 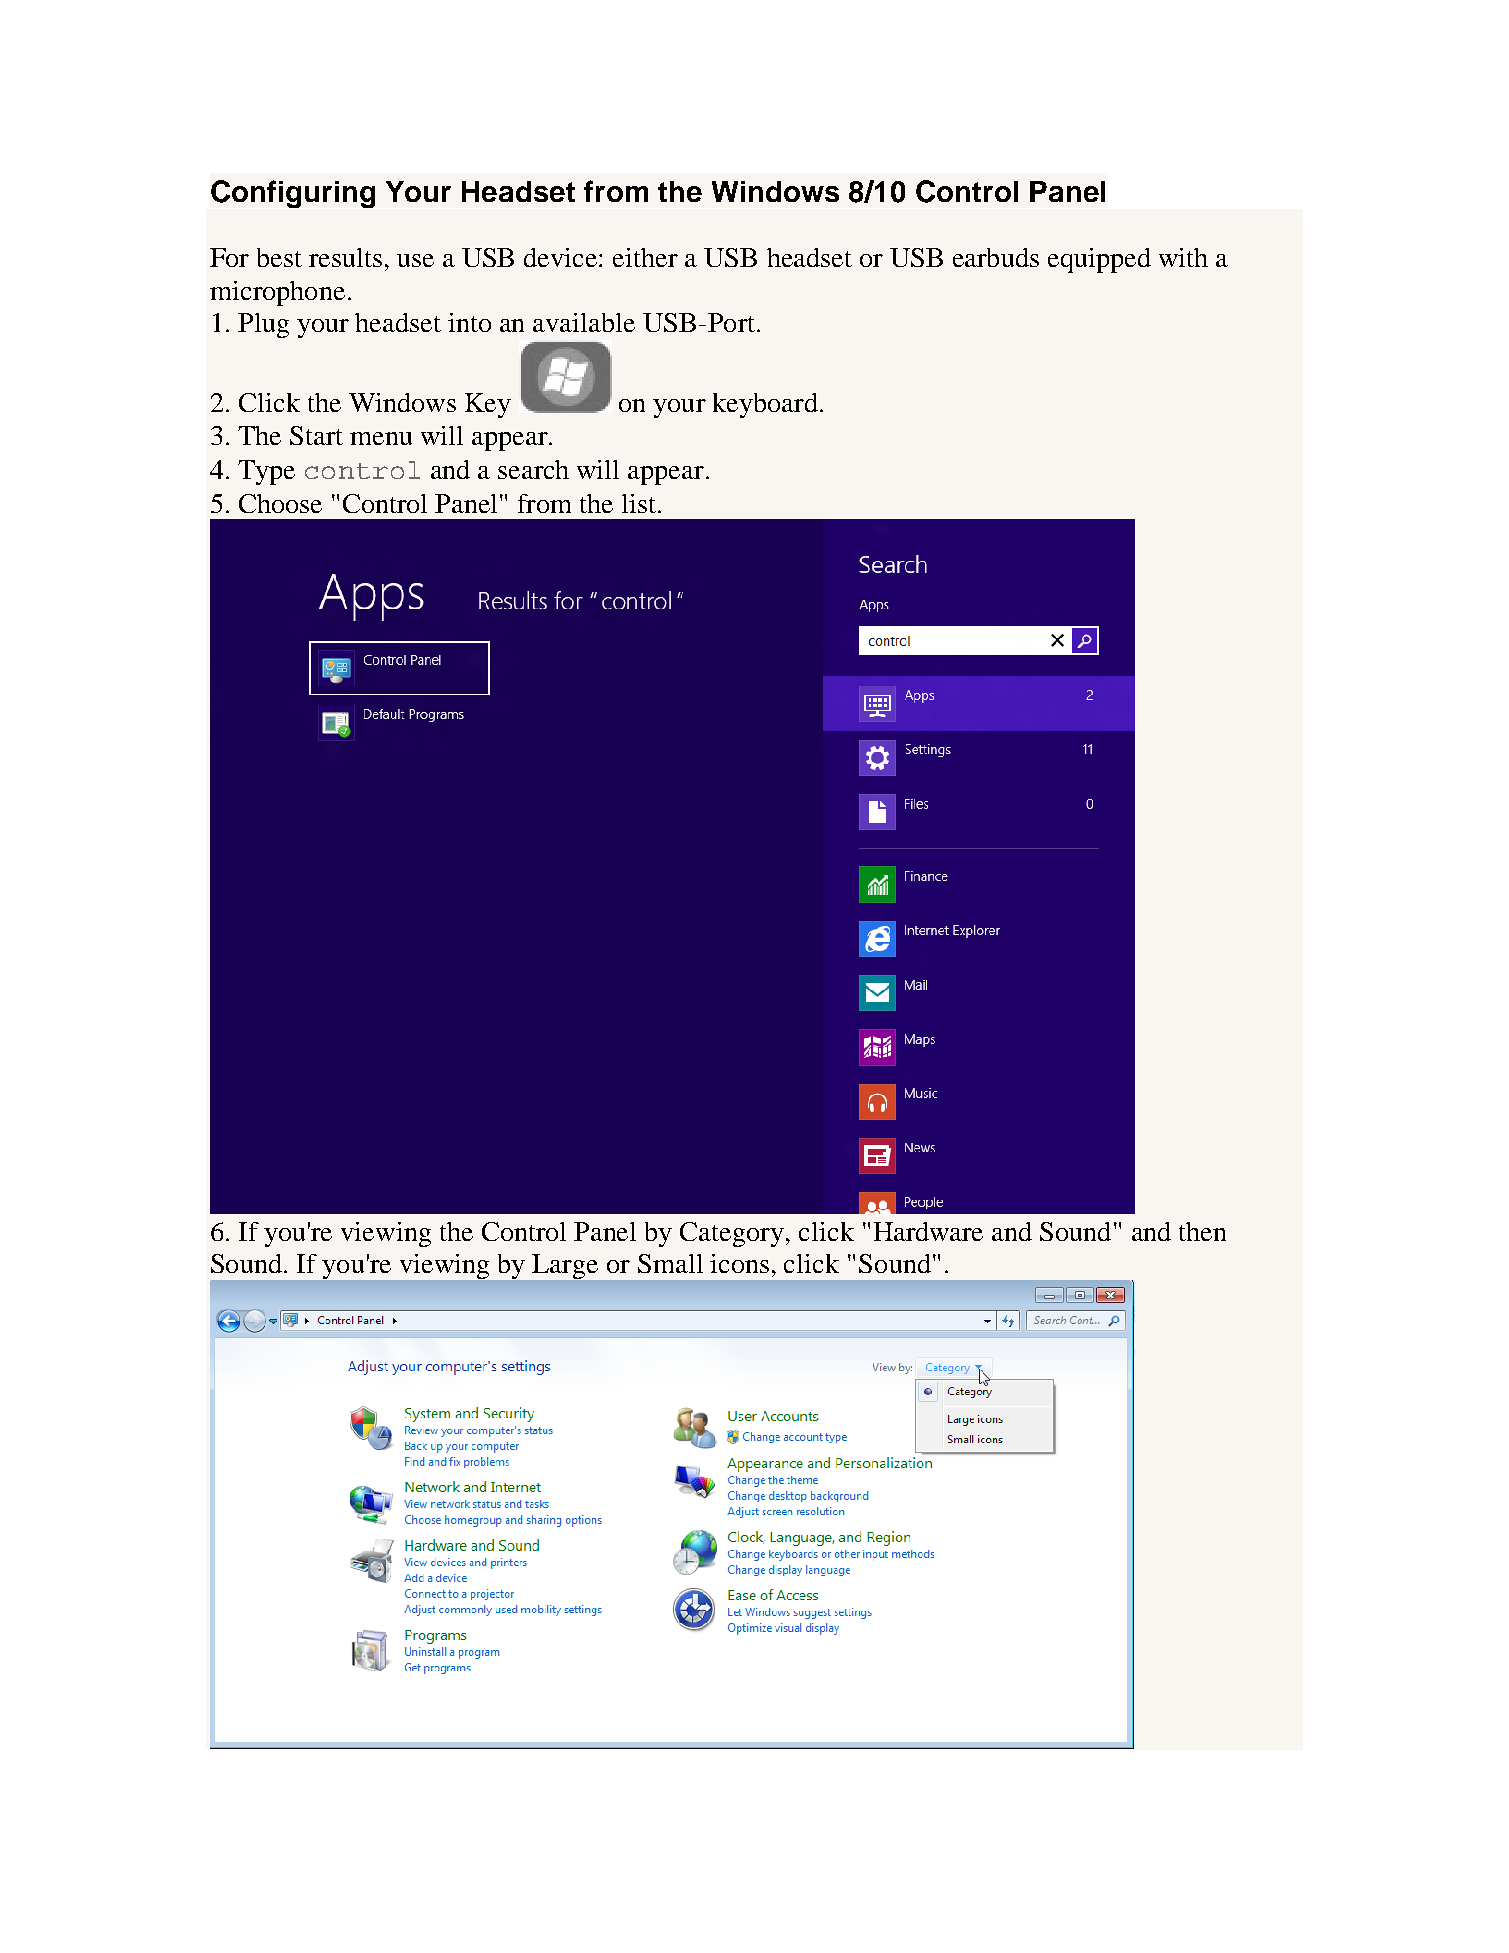 What do you see at coordinates (345, 257) in the image?
I see `results` at bounding box center [345, 257].
